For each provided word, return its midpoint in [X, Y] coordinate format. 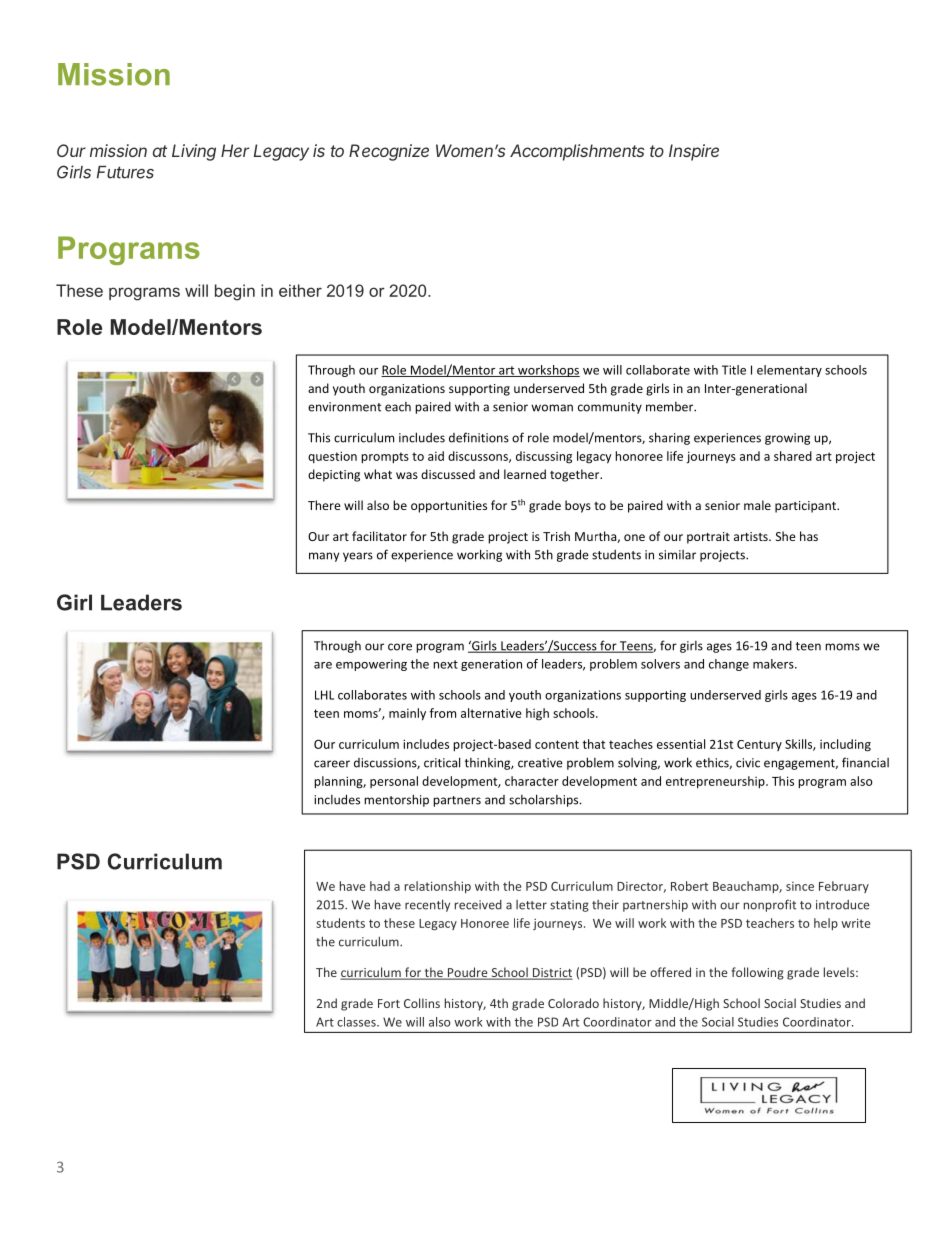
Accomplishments [577, 152]
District [551, 974]
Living [194, 152]
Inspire [694, 152]
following [757, 973]
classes [357, 1022]
